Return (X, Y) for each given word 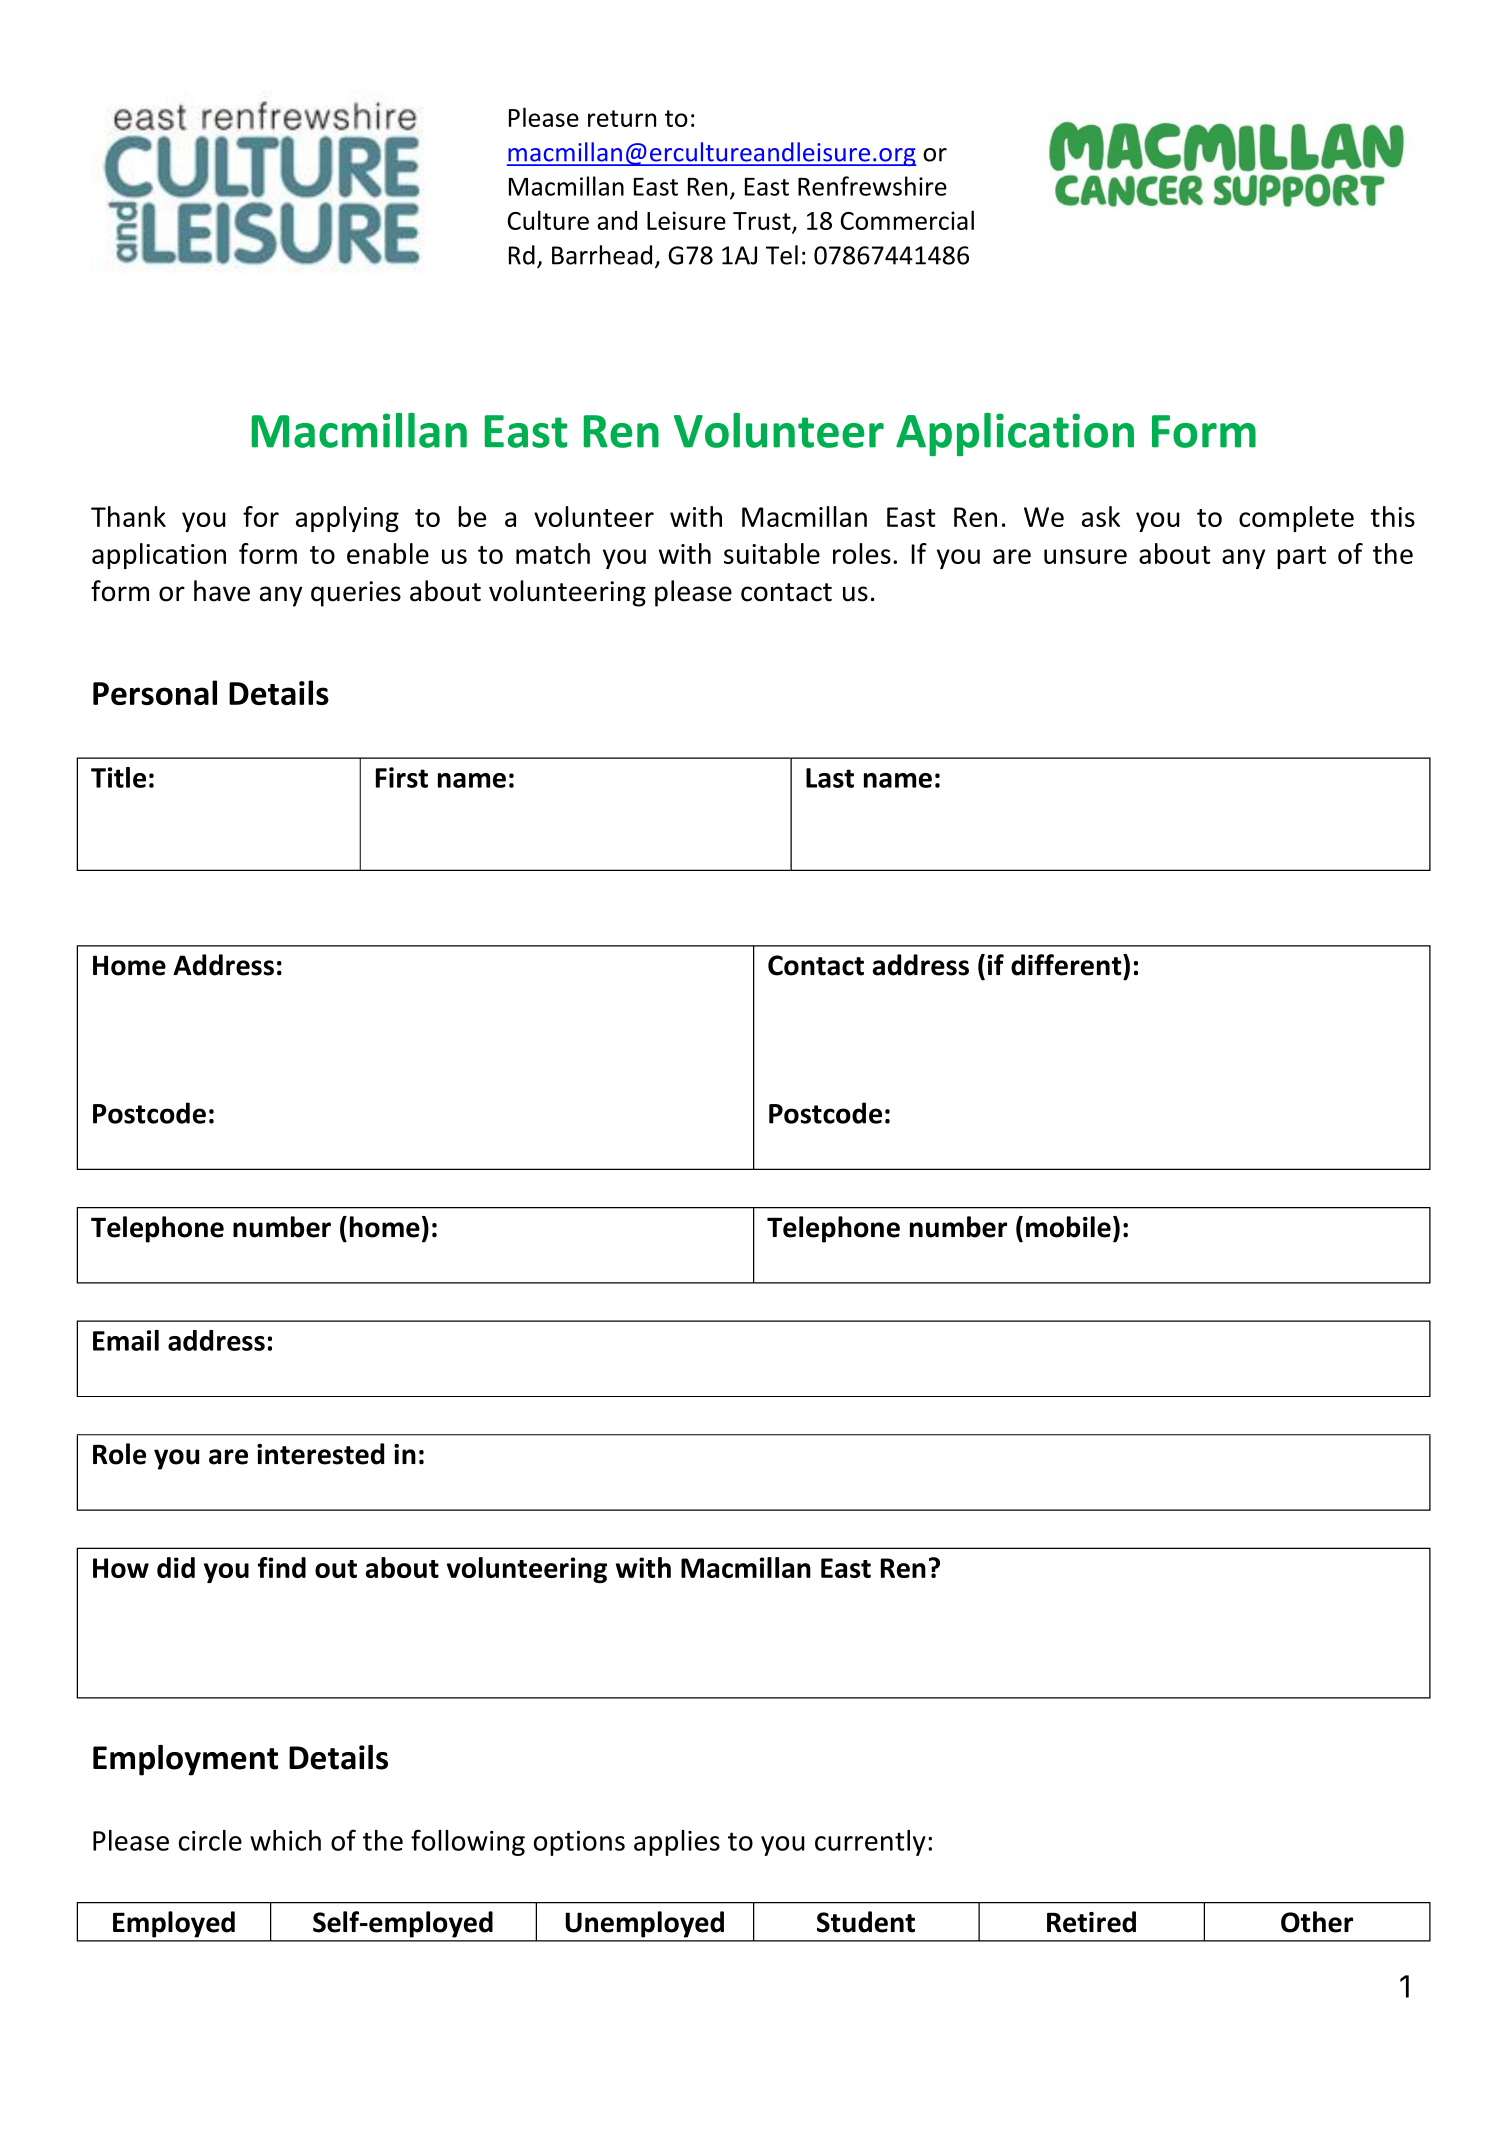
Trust (763, 222)
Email (126, 1340)
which (285, 1840)
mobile (1068, 1227)
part (1301, 557)
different (1067, 965)
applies (677, 1843)
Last (830, 778)
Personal (155, 692)
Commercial (907, 220)
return (622, 118)
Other (1317, 1922)
